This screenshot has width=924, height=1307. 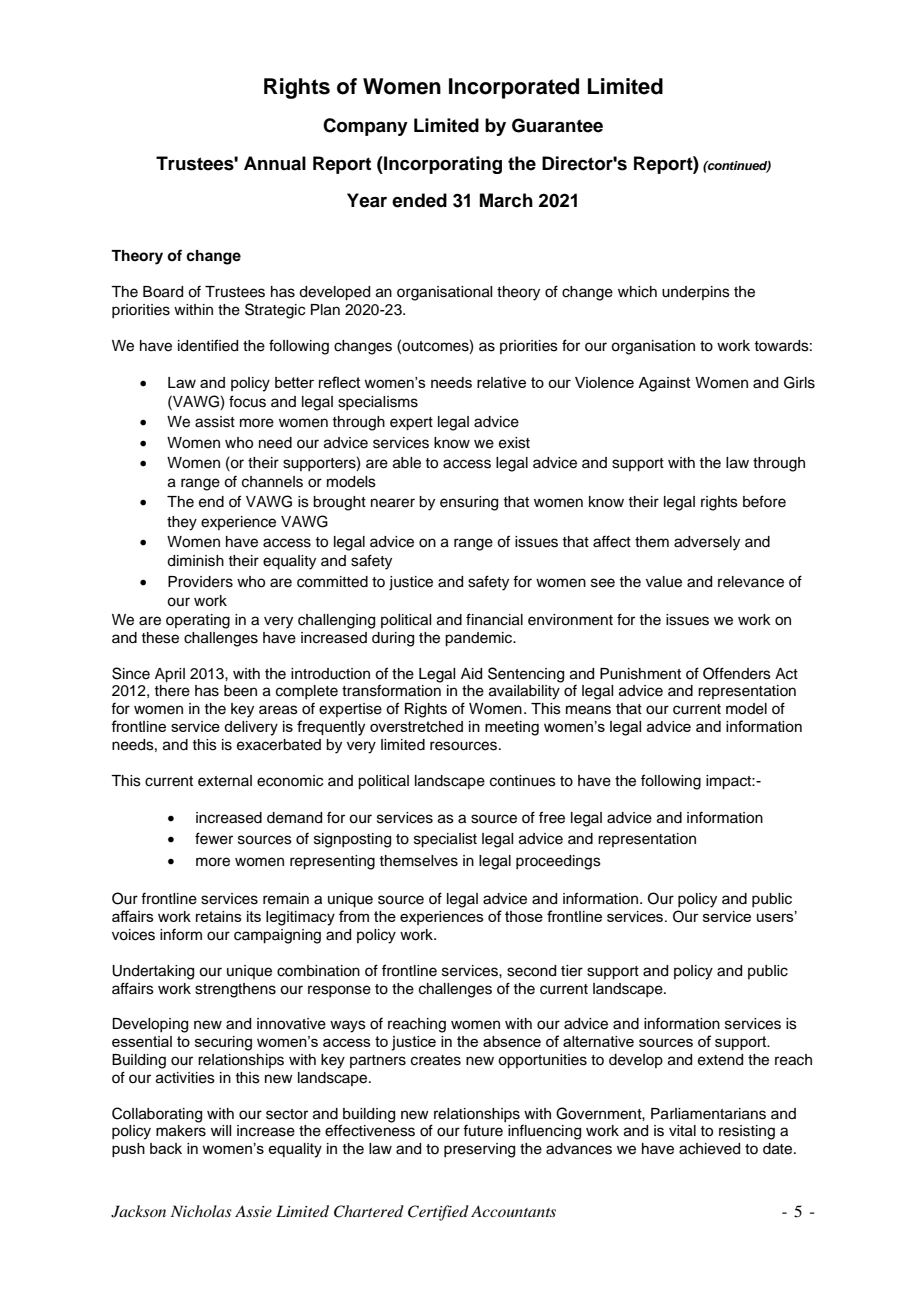 I want to click on Guarantee, so click(x=557, y=125).
